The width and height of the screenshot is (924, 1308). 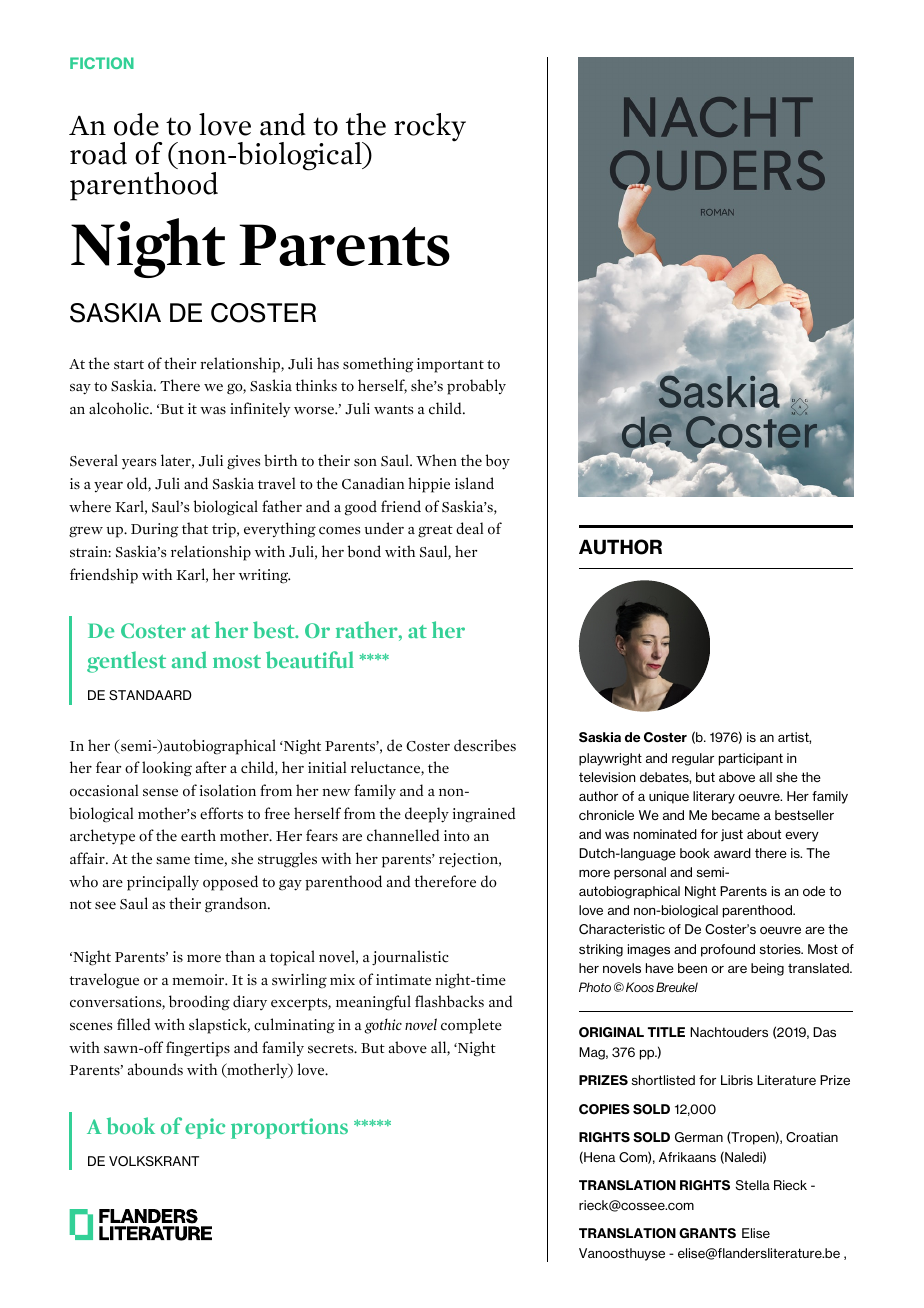 I want to click on boy, so click(x=497, y=462).
